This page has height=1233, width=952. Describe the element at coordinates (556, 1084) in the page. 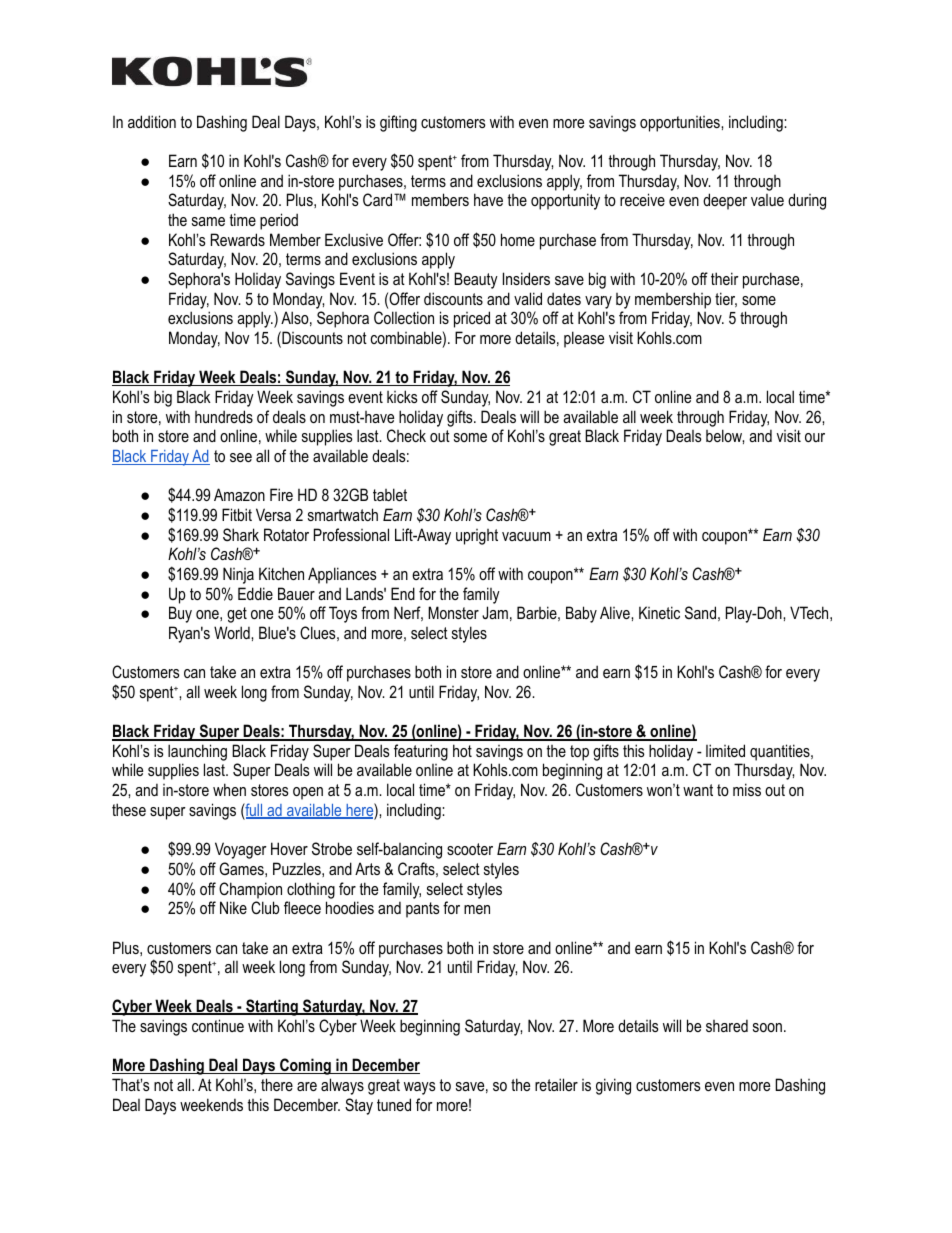

I see `retailer` at that location.
